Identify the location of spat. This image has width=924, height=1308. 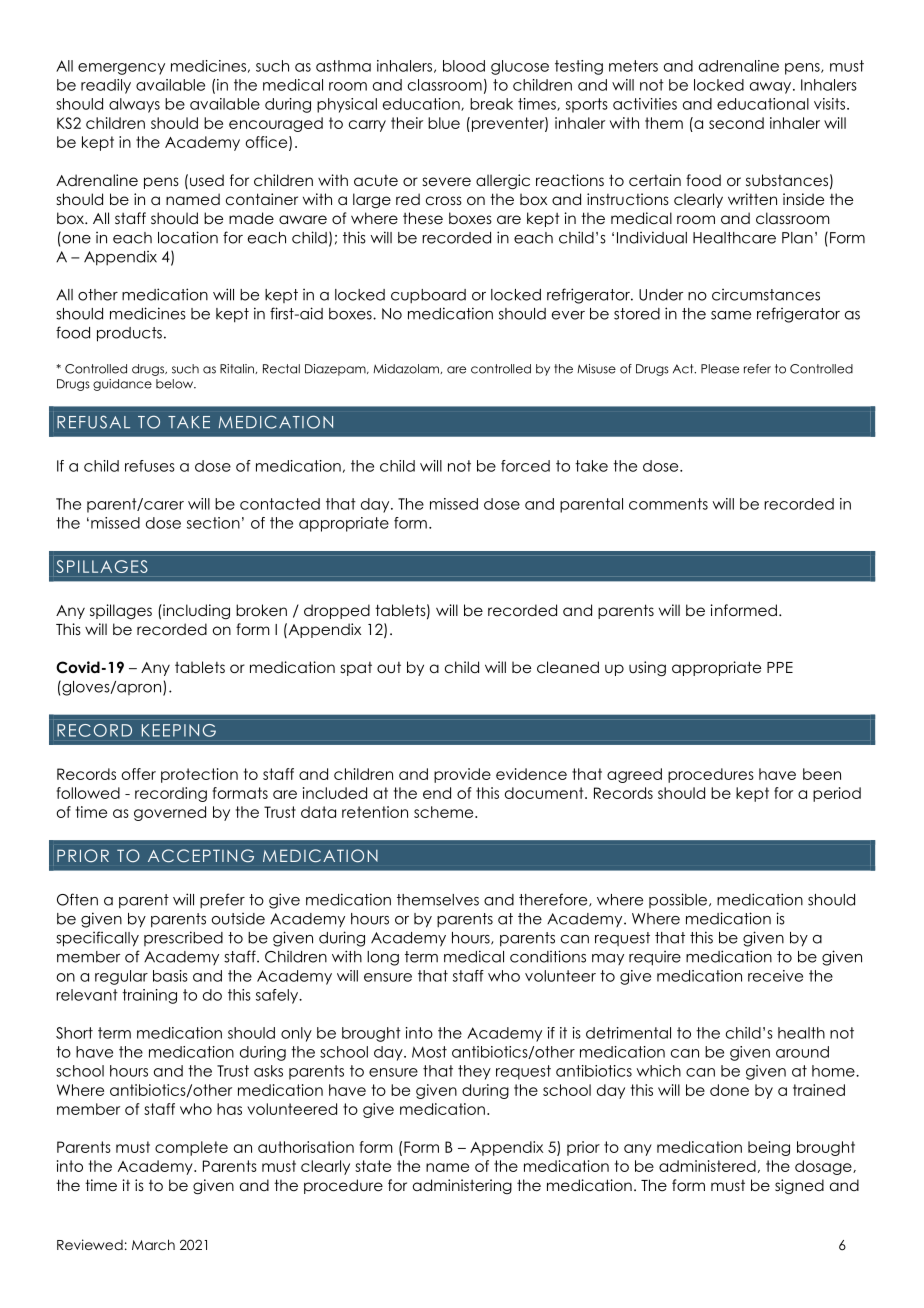
(356, 669).
